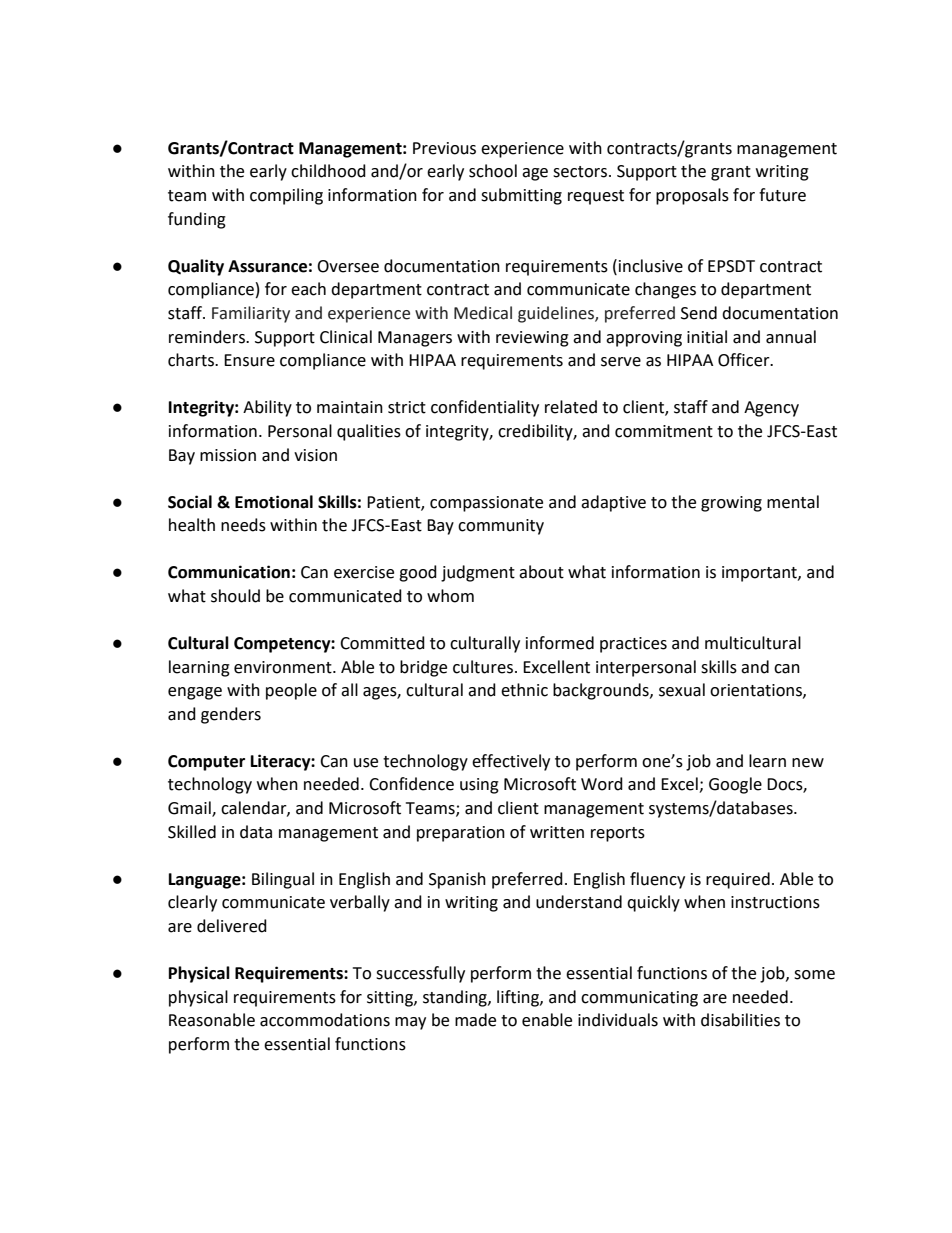  I want to click on Officer, so click(745, 360).
